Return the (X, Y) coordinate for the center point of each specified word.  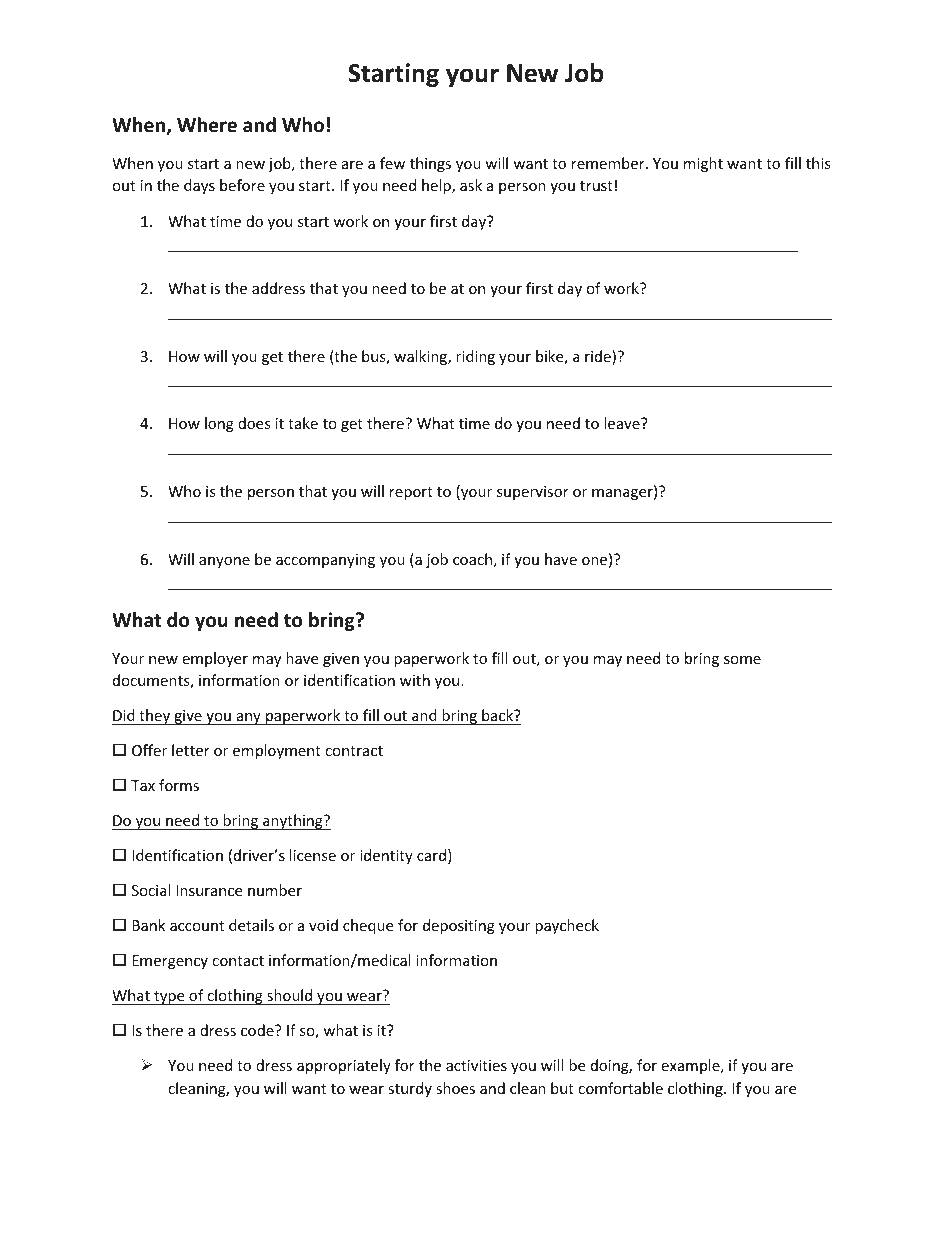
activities (476, 1065)
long (219, 424)
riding (475, 357)
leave (623, 423)
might (703, 164)
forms (179, 785)
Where (207, 125)
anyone (224, 562)
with (415, 680)
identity (386, 856)
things (430, 164)
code (258, 1030)
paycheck (567, 926)
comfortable (620, 1088)
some (742, 660)
